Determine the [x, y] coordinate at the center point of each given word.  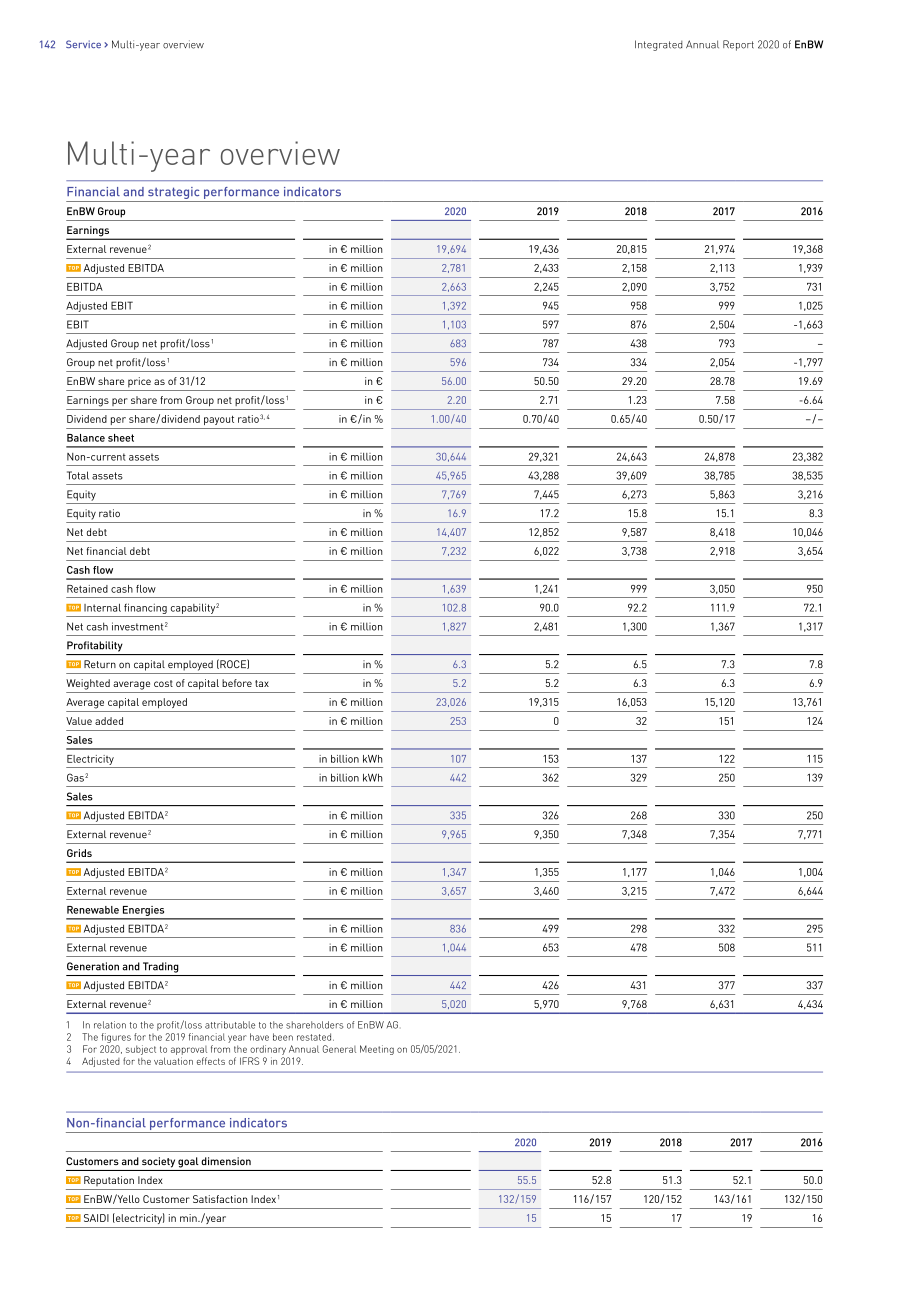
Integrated [658, 45]
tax [262, 683]
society [158, 1162]
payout [219, 420]
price [139, 382]
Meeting [377, 1050]
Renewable [93, 910]
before [237, 683]
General [339, 1049]
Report [738, 45]
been [283, 1037]
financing [145, 608]
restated [315, 1037]
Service [83, 44]
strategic [173, 193]
